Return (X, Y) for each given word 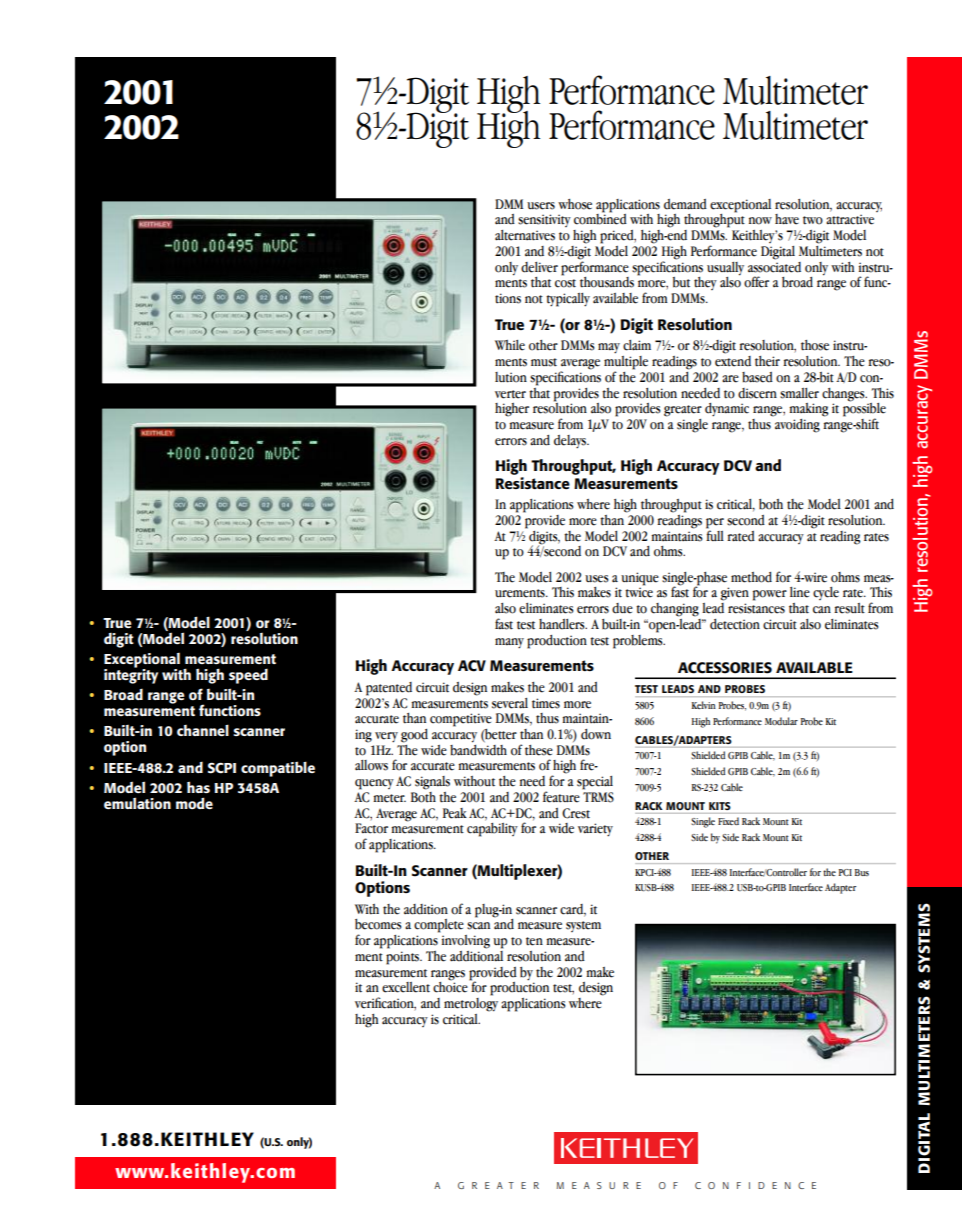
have (787, 219)
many (509, 643)
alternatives (525, 235)
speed (248, 676)
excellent (406, 987)
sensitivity (544, 220)
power (770, 595)
